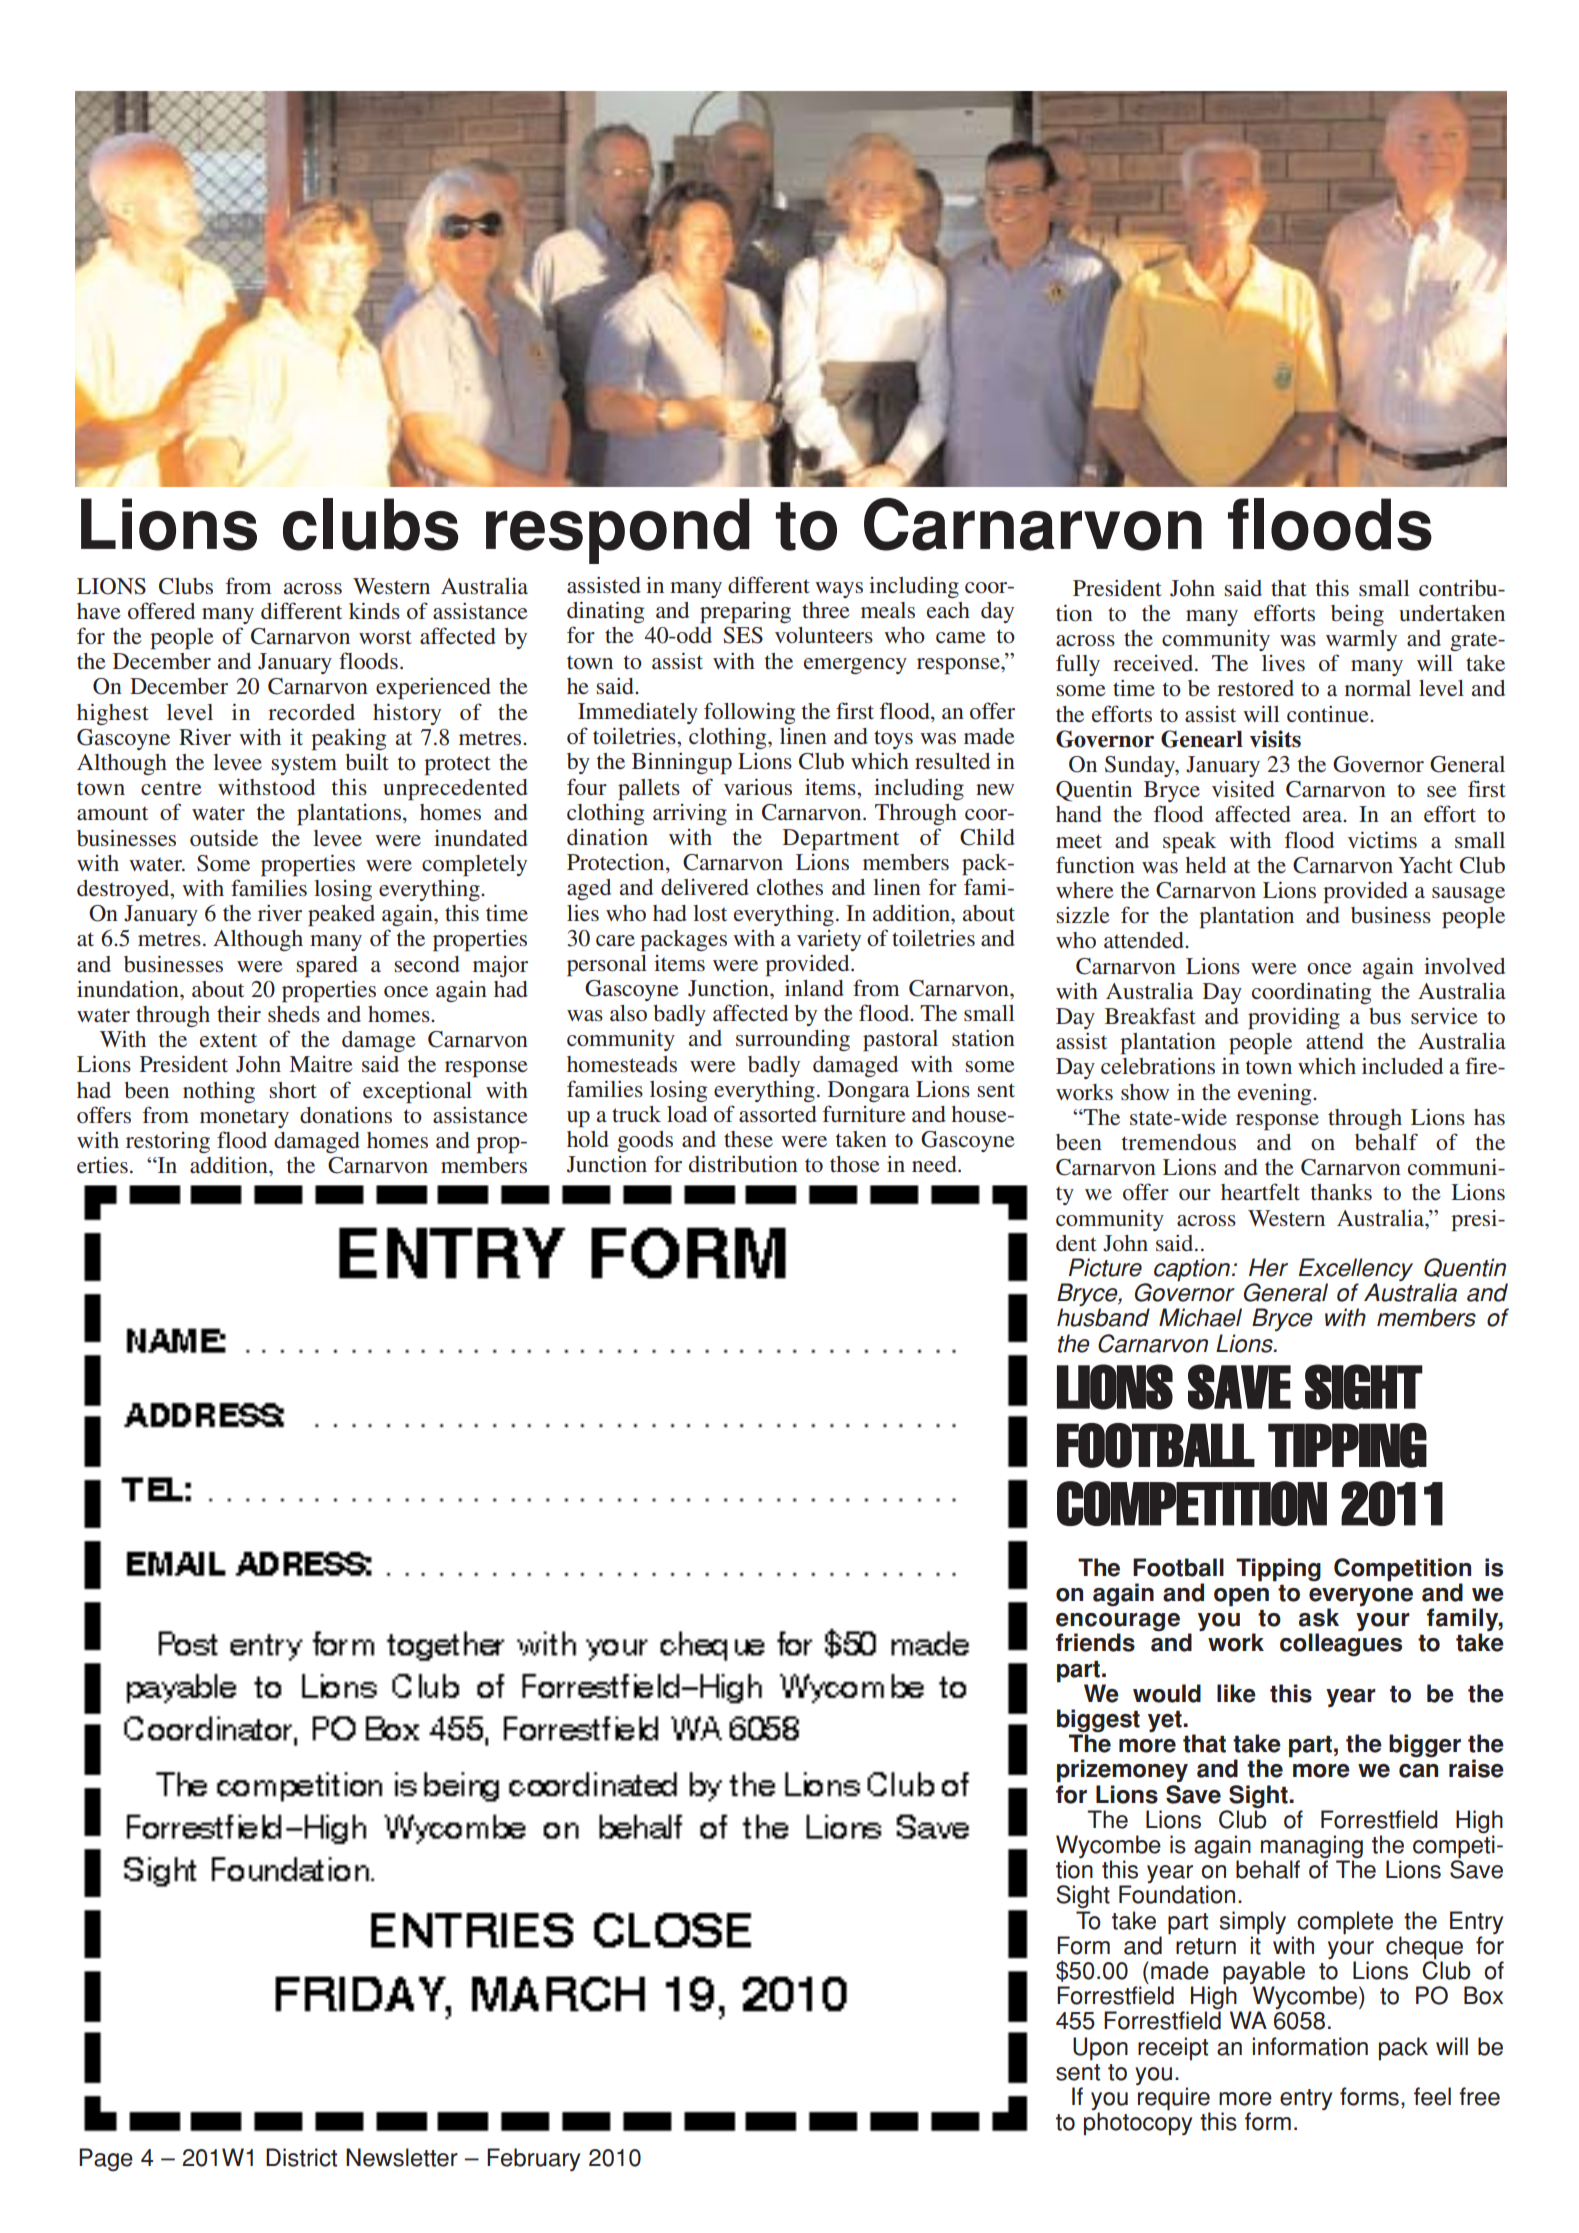 The width and height of the screenshot is (1579, 2233). Describe the element at coordinates (374, 610) in the screenshot. I see `kinds` at that location.
